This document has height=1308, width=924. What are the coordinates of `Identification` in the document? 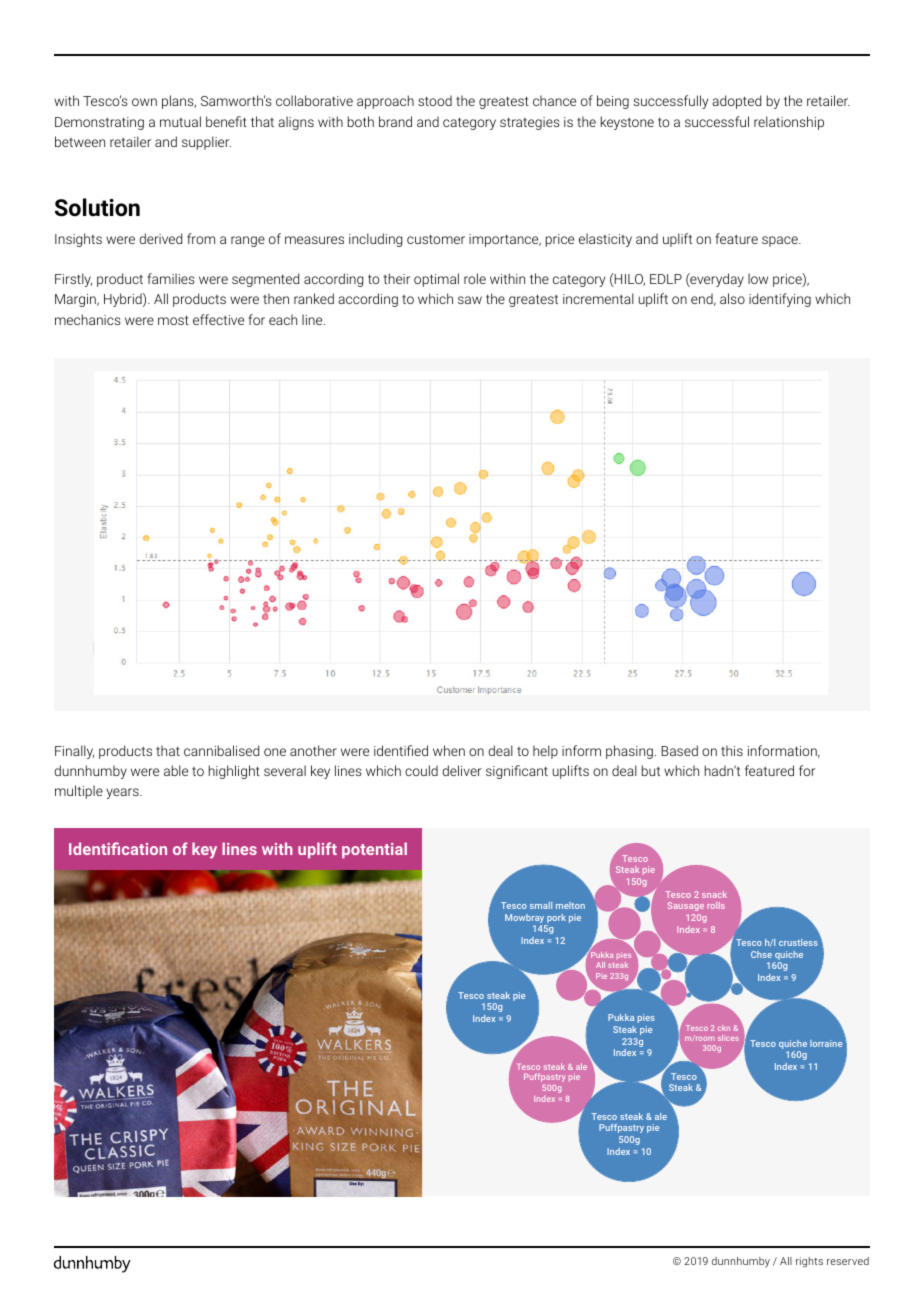 It's located at (118, 848).
